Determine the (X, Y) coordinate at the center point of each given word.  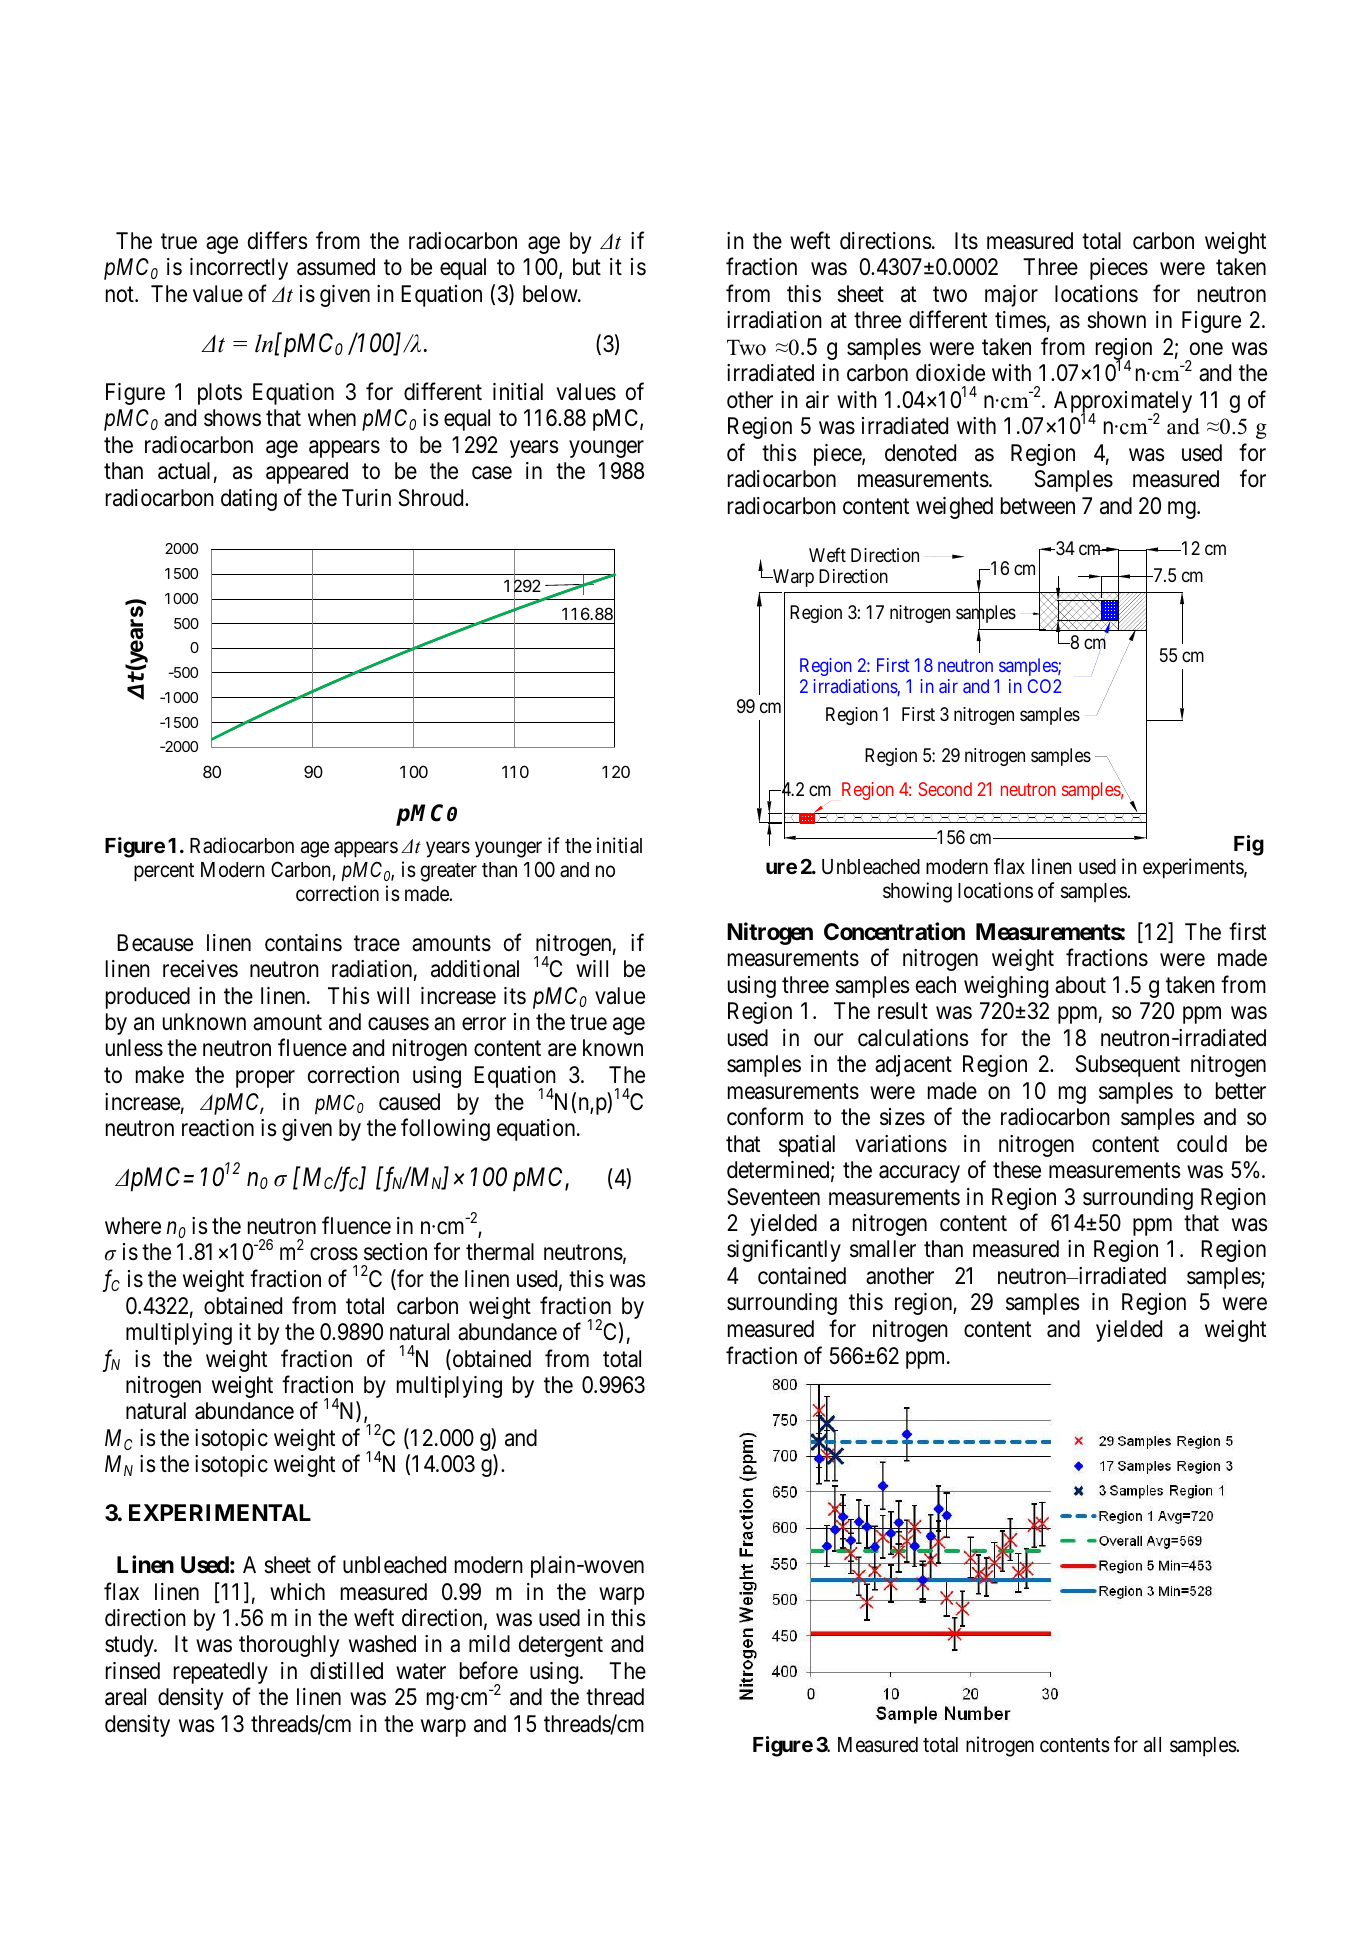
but (587, 267)
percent (164, 872)
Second (945, 789)
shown (1116, 320)
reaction (218, 1128)
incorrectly (239, 269)
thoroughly (289, 1646)
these (1017, 1170)
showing (917, 892)
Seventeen (773, 1197)
